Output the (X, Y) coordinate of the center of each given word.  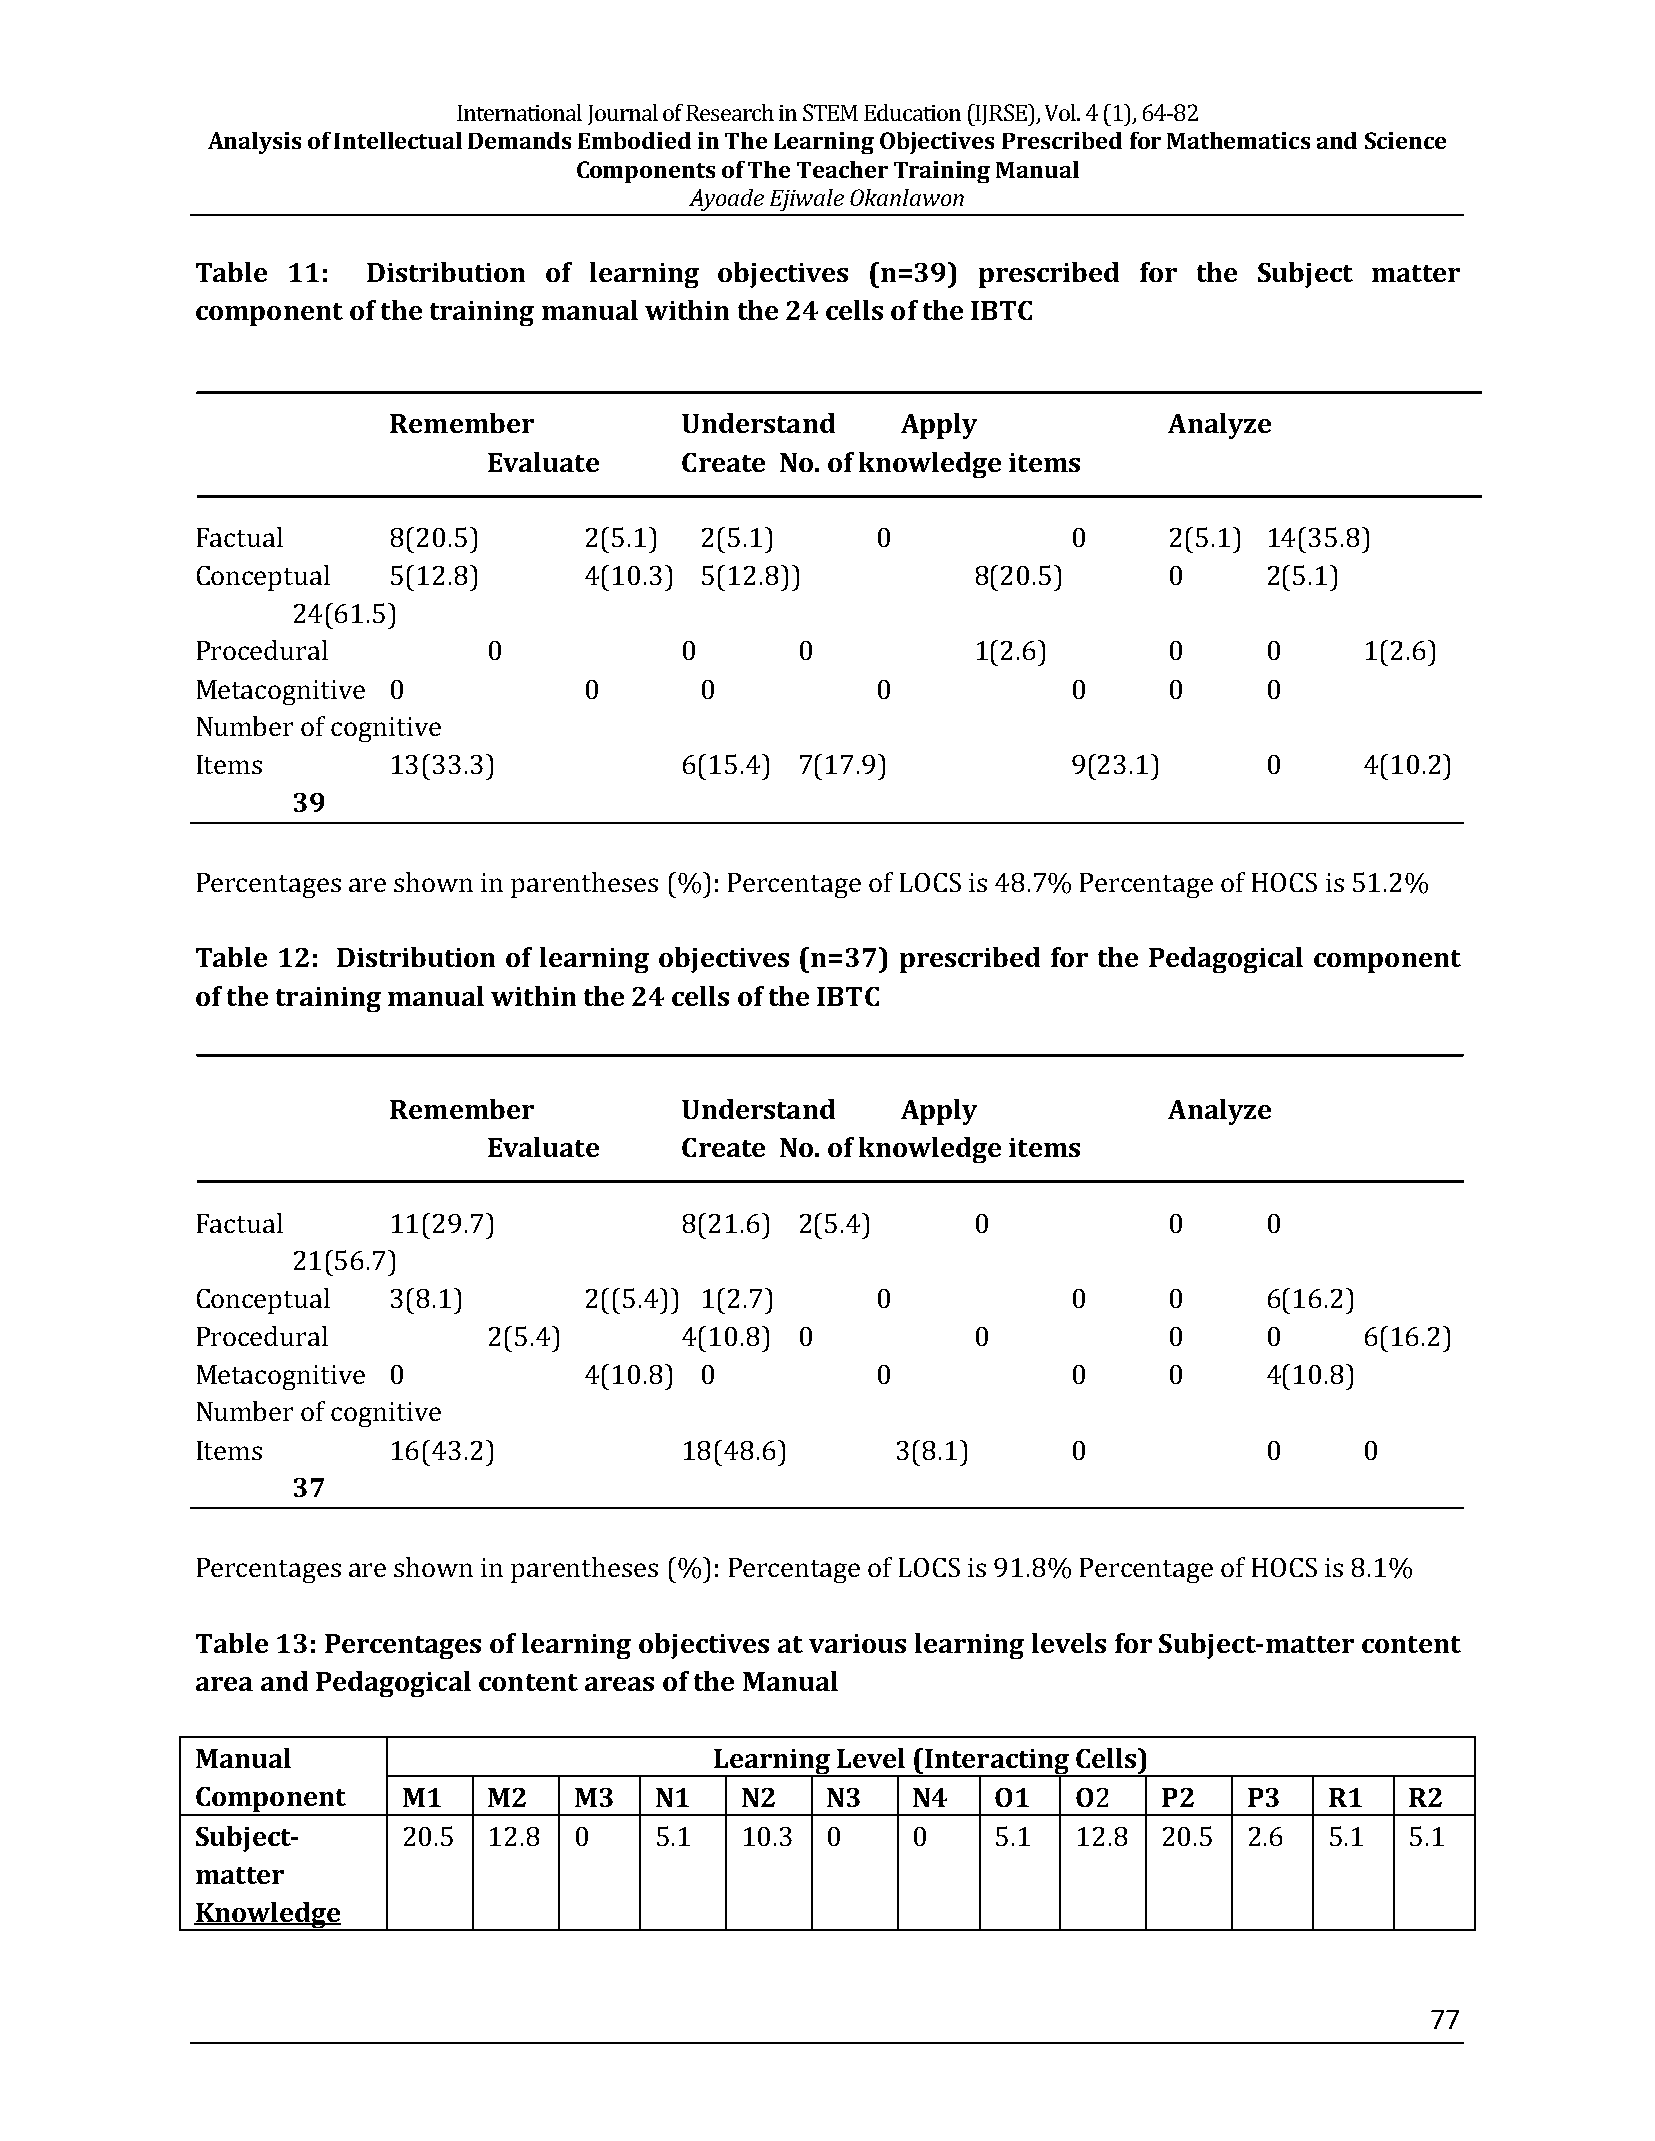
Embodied (634, 140)
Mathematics (1238, 140)
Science (1405, 140)
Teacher (842, 169)
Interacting (997, 1763)
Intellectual (398, 140)
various (857, 1643)
